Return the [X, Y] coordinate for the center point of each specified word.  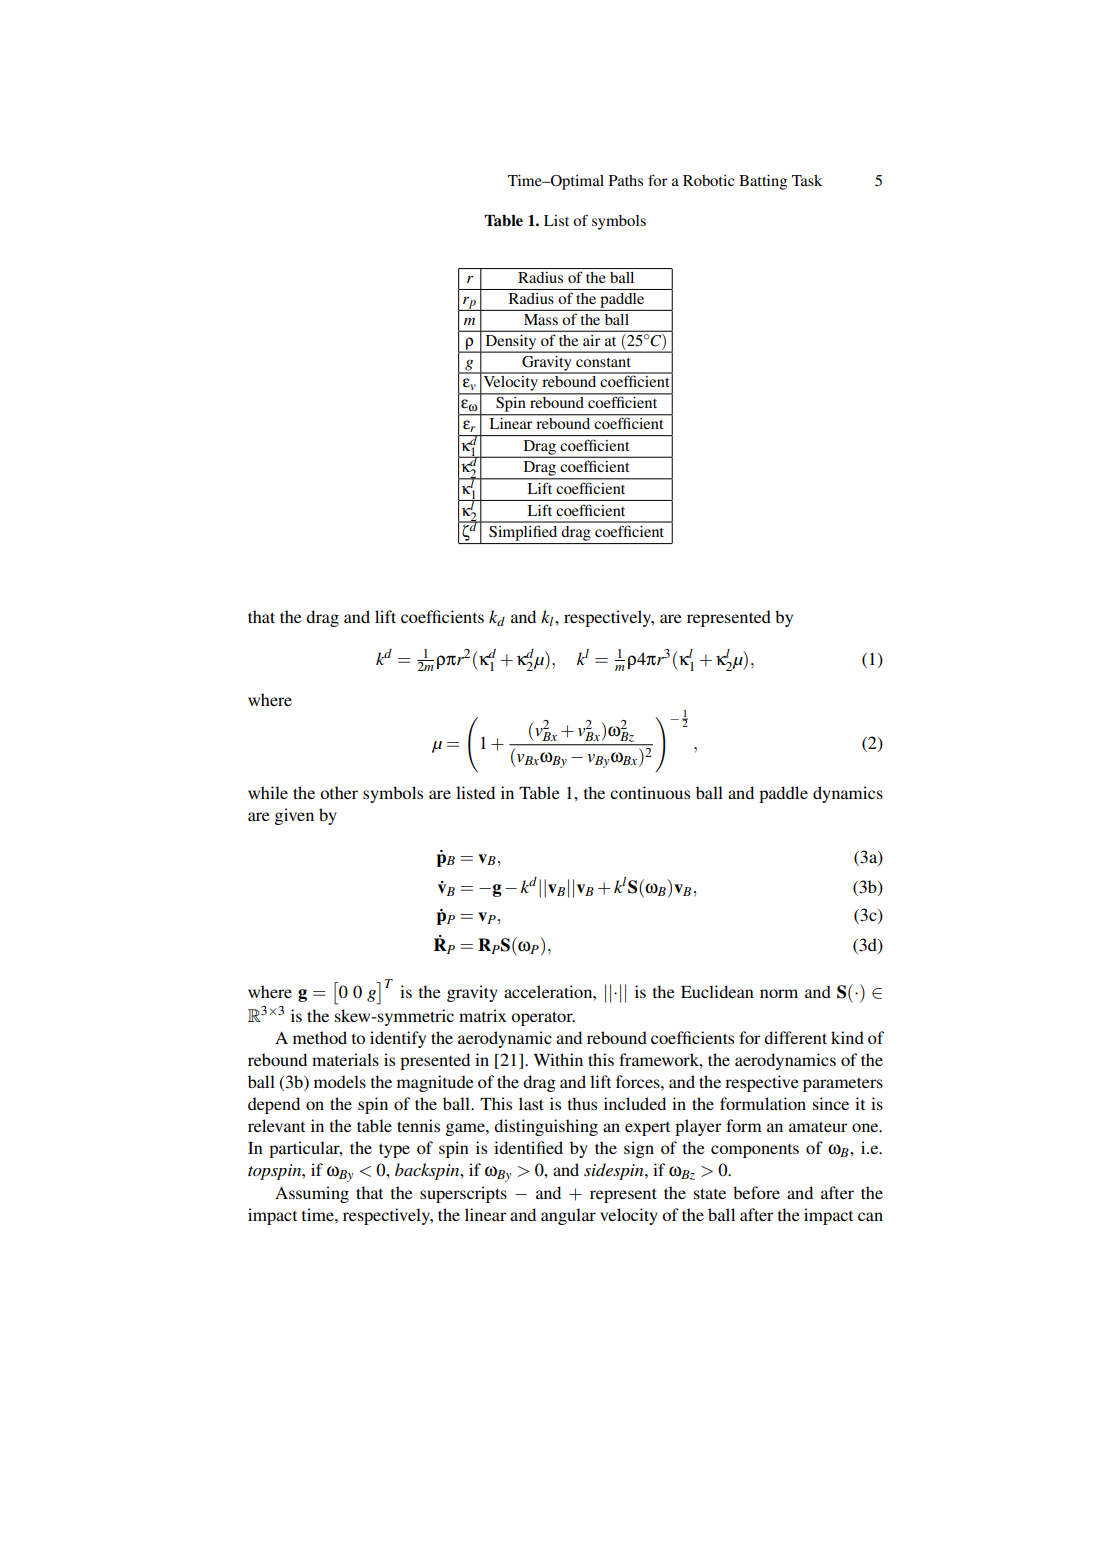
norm [779, 993]
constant [603, 362]
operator [543, 1018]
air [591, 340]
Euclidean [717, 991]
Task [807, 180]
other [339, 792]
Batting [763, 182]
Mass [541, 319]
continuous [650, 792]
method [320, 1037]
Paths [626, 180]
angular [568, 1216]
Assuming [312, 1194]
